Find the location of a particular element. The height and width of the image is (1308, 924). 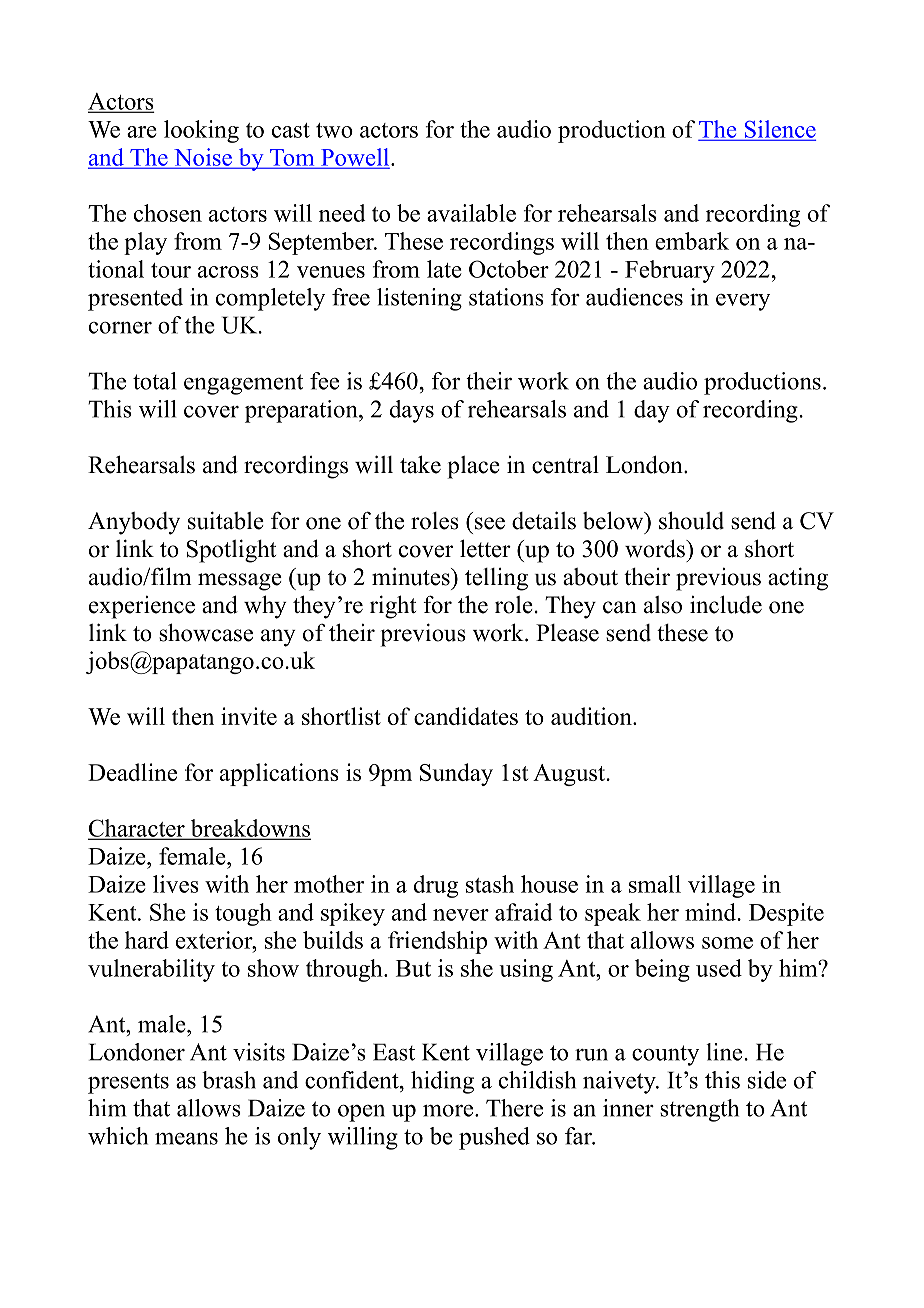

small is located at coordinates (655, 884).
